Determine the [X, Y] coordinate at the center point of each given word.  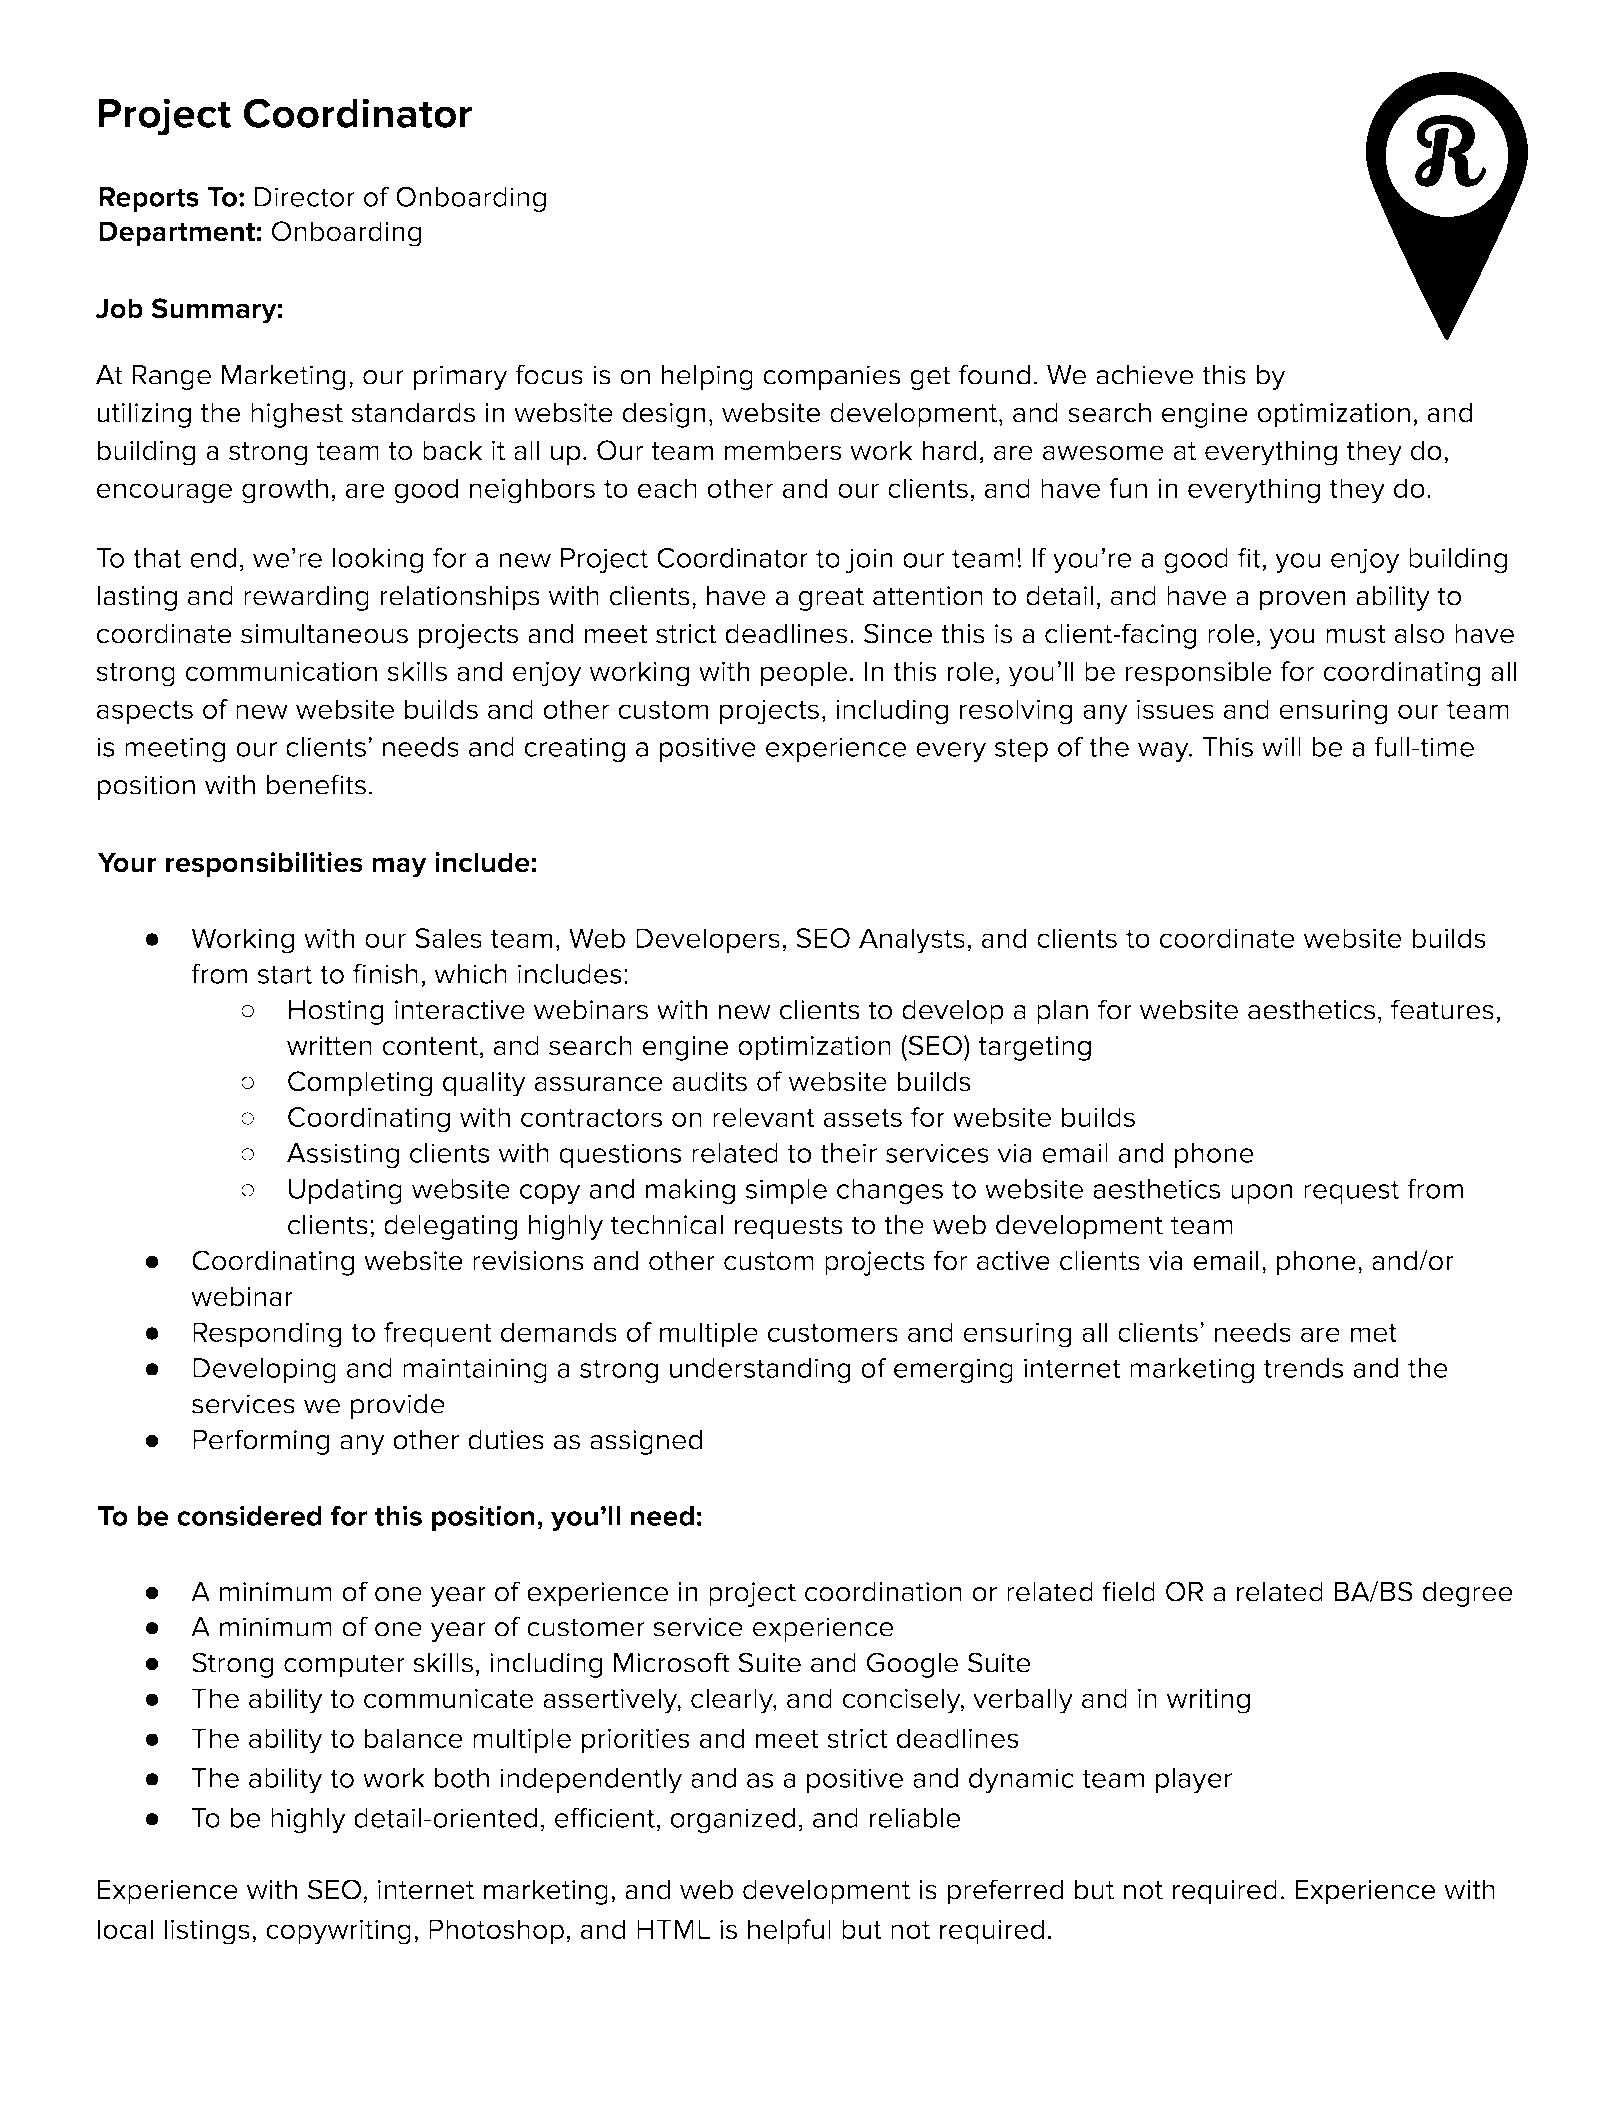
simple [786, 1191]
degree [1467, 1594]
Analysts [912, 941]
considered [249, 1515]
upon [1262, 1194]
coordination [883, 1592]
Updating [345, 1191]
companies [831, 377]
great [831, 599]
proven [1303, 601]
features [1442, 1009]
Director [305, 197]
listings [207, 1932]
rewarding [306, 598]
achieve [1145, 375]
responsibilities [264, 865]
